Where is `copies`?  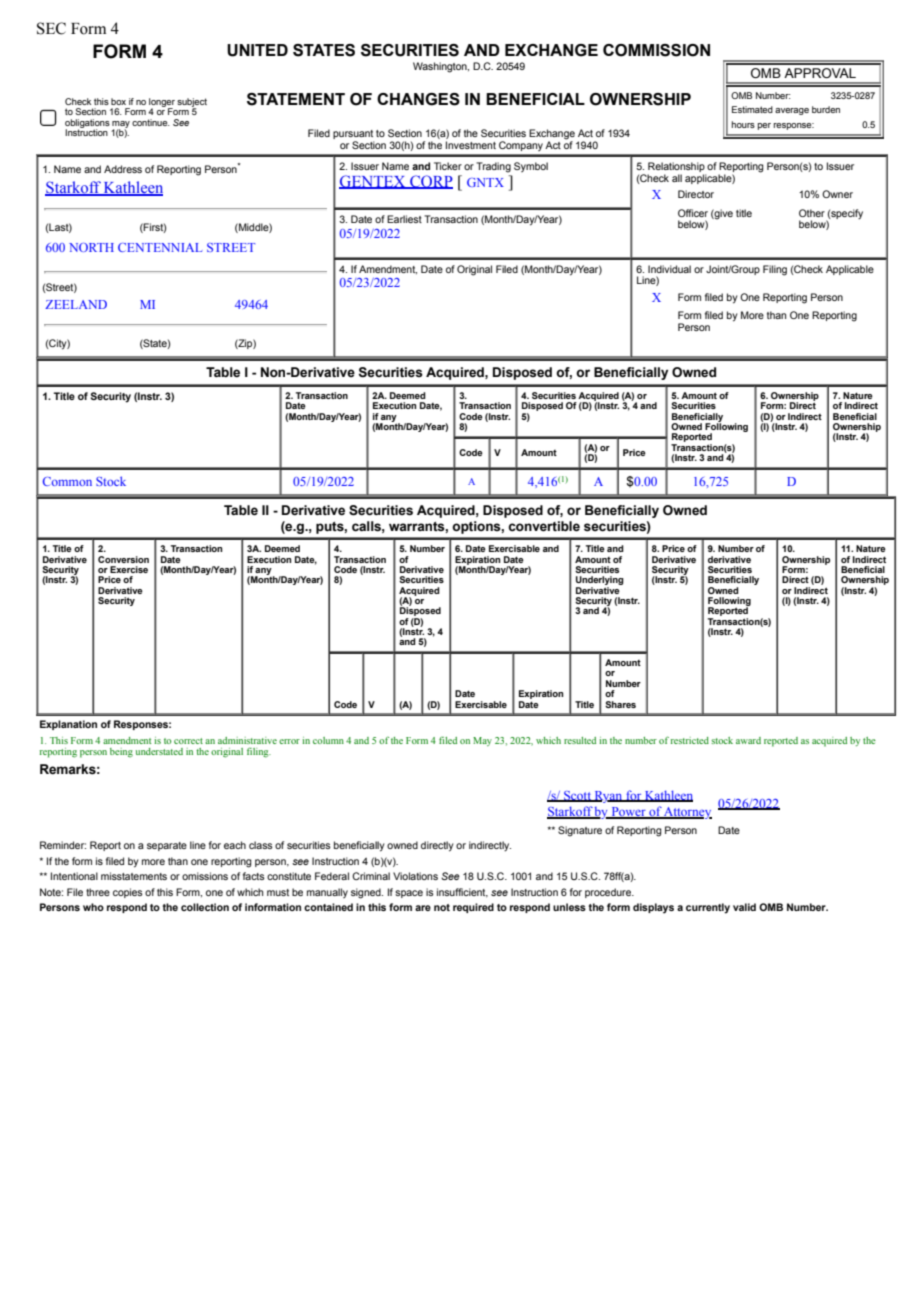
copies is located at coordinates (128, 893).
